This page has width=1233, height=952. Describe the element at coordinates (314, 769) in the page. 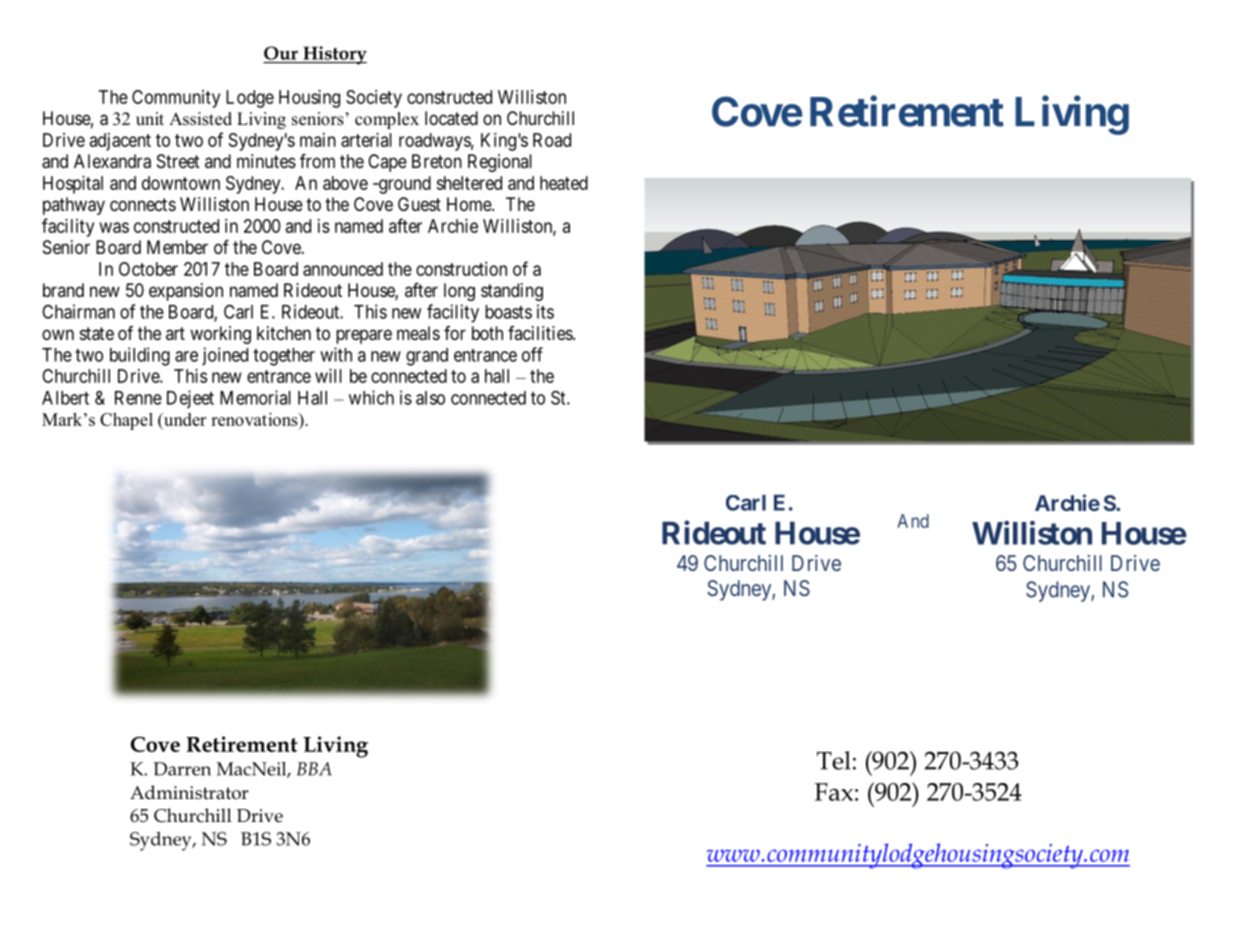

I see `BBA` at that location.
